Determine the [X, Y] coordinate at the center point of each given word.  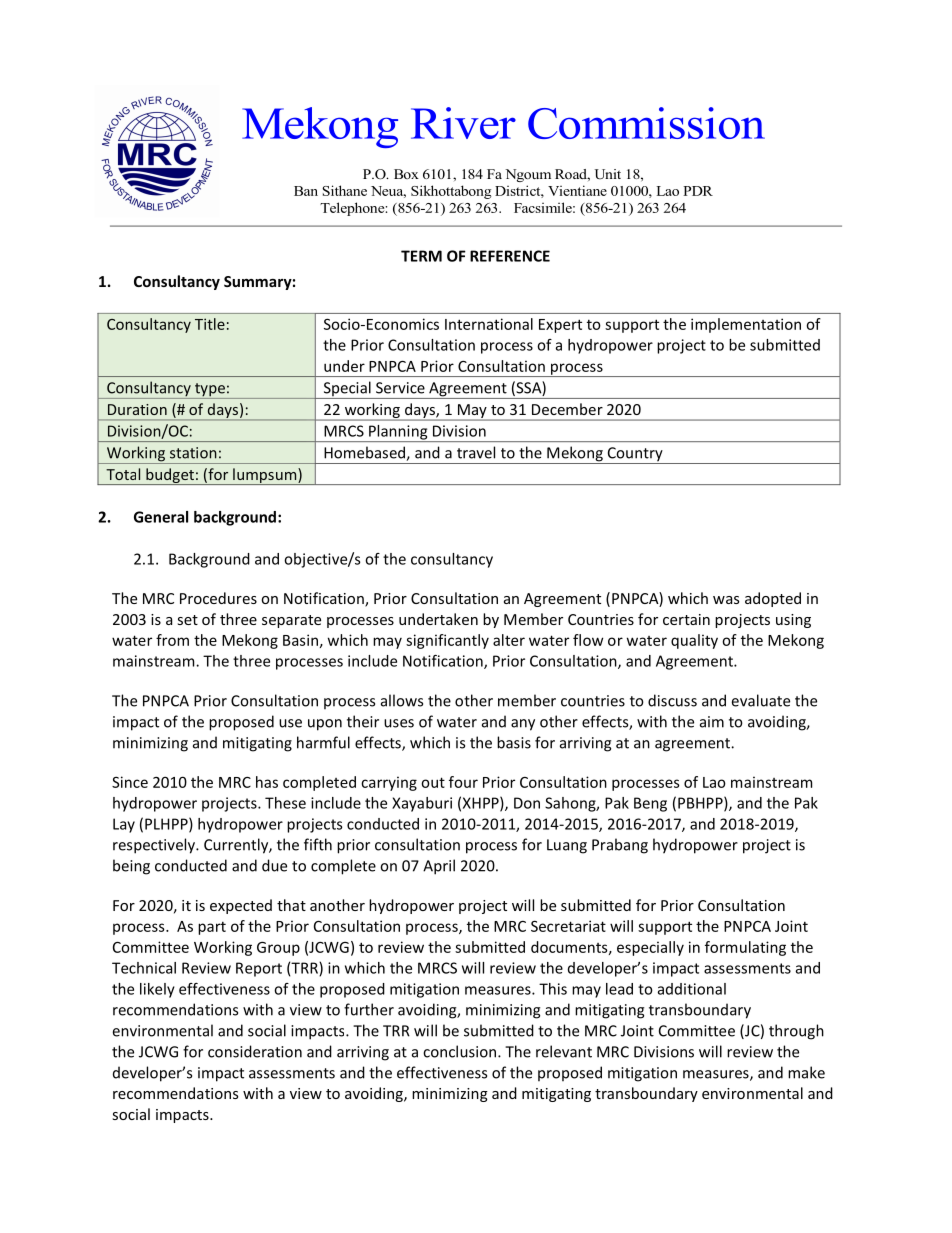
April [439, 867]
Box [406, 174]
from [172, 640]
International [489, 324]
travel [476, 452]
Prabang [620, 846]
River [463, 123]
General [161, 517]
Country [635, 455]
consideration [255, 1051]
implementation [746, 325]
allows [402, 700]
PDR [698, 191]
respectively [155, 846]
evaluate [761, 700]
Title [210, 324]
